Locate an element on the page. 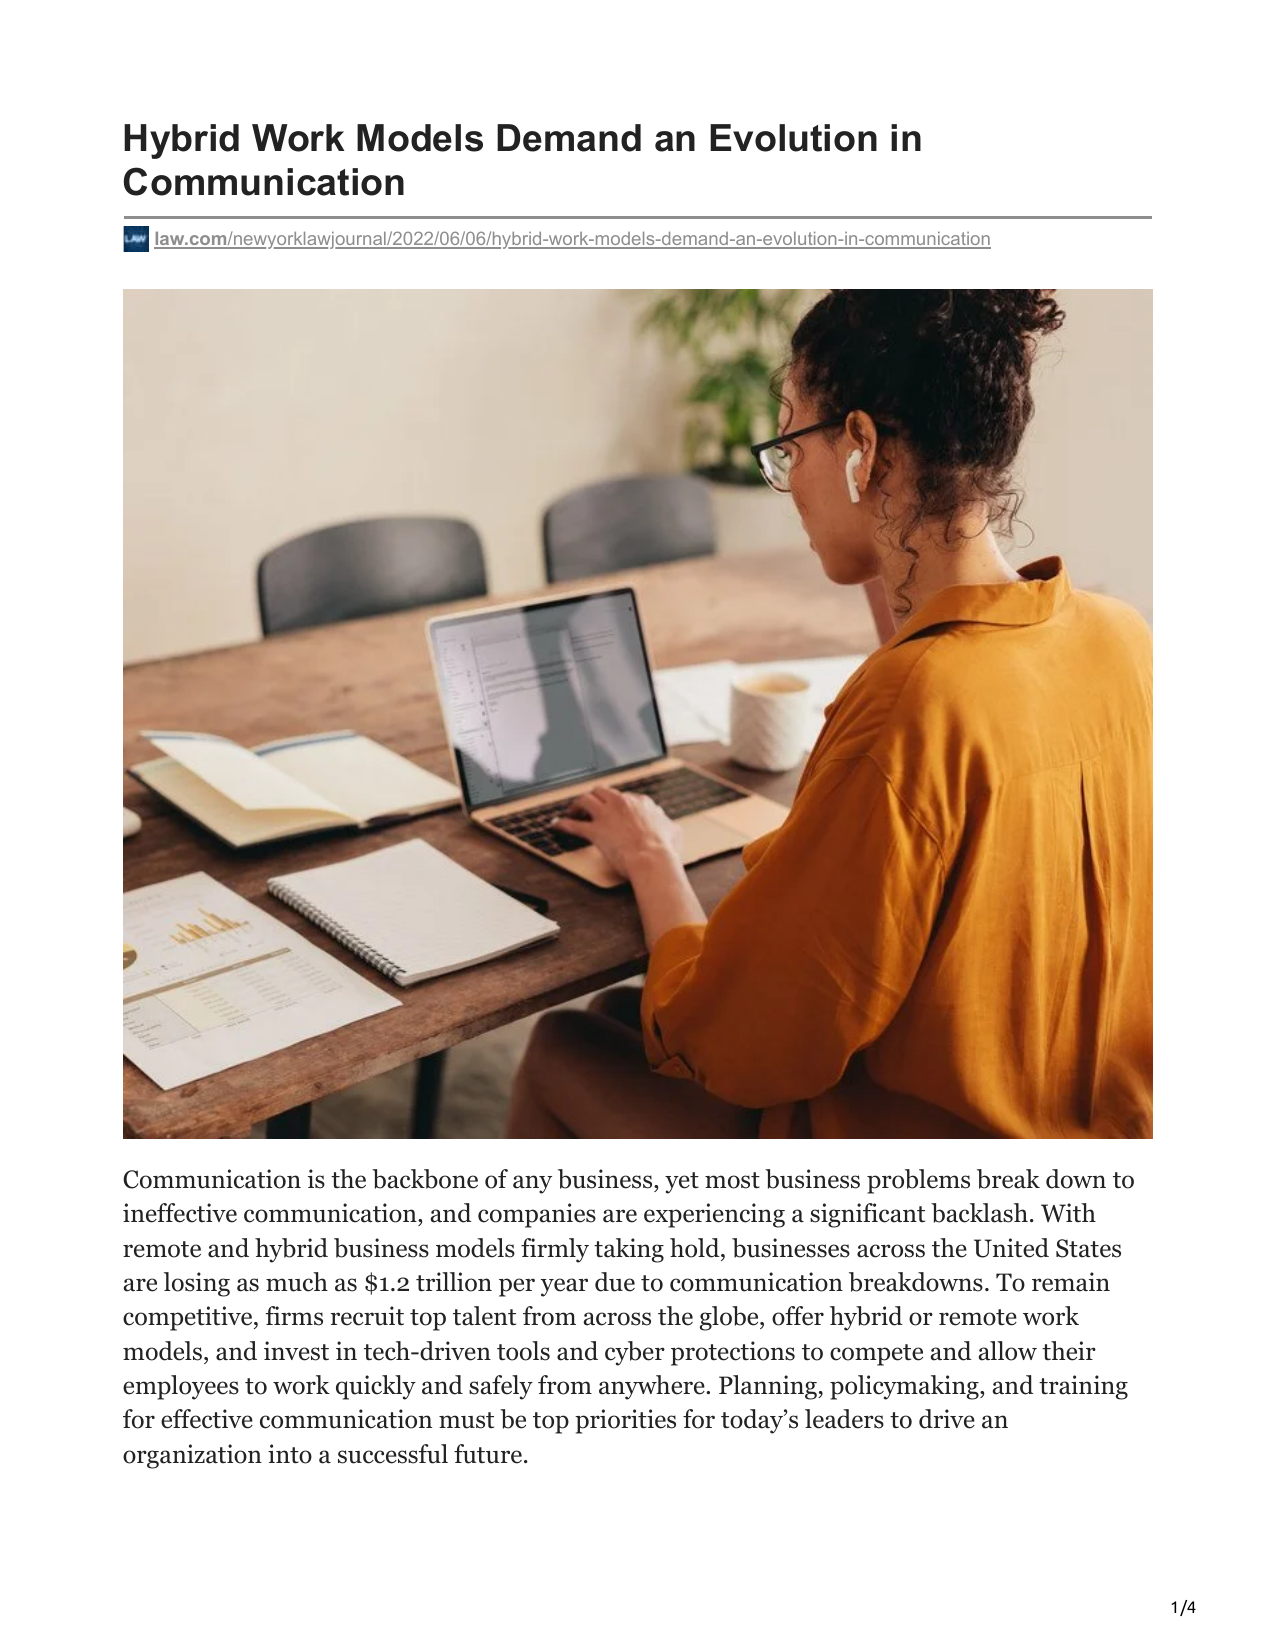 The width and height of the document is (1276, 1651). into is located at coordinates (290, 1454).
